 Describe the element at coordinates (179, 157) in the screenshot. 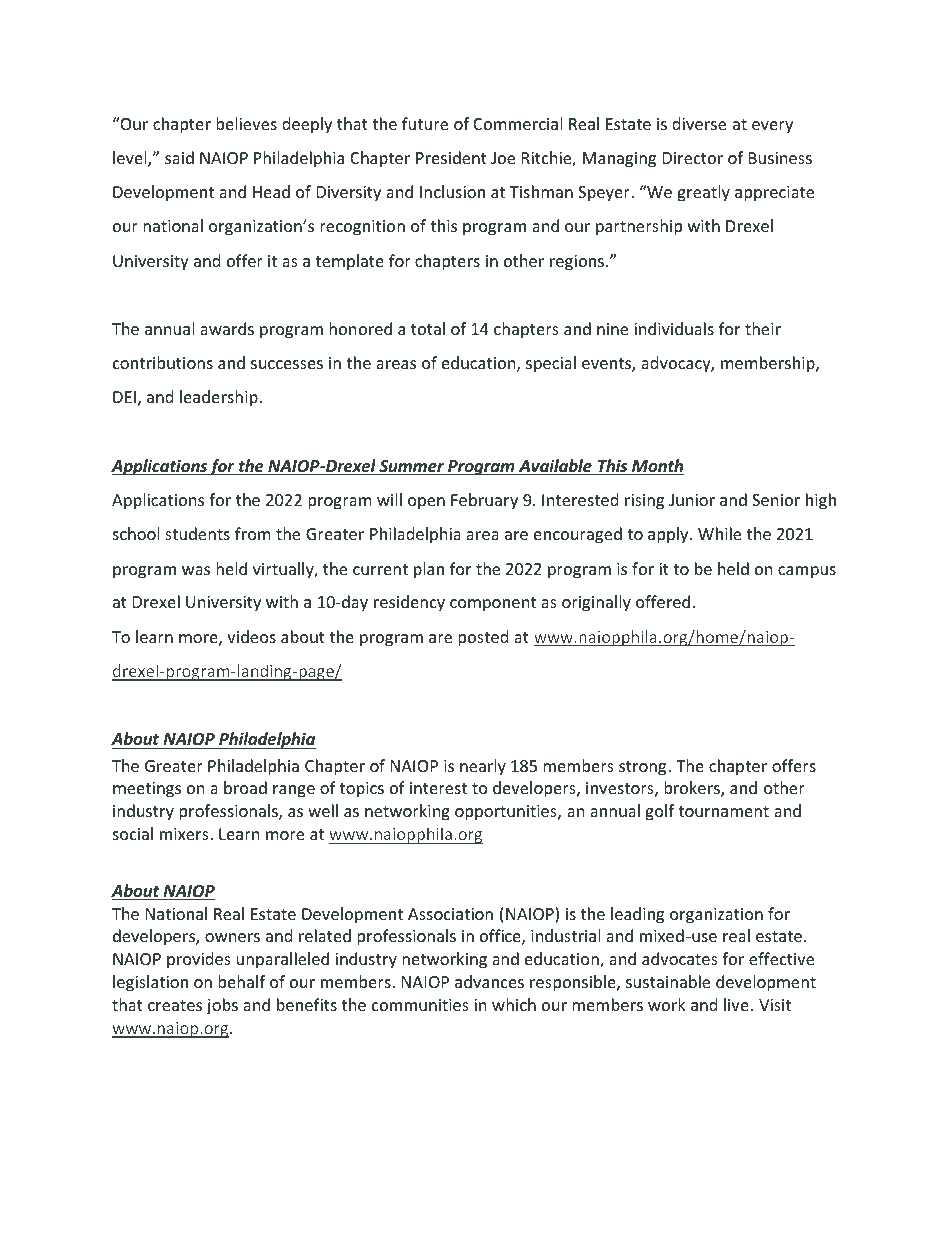

I see `said` at that location.
